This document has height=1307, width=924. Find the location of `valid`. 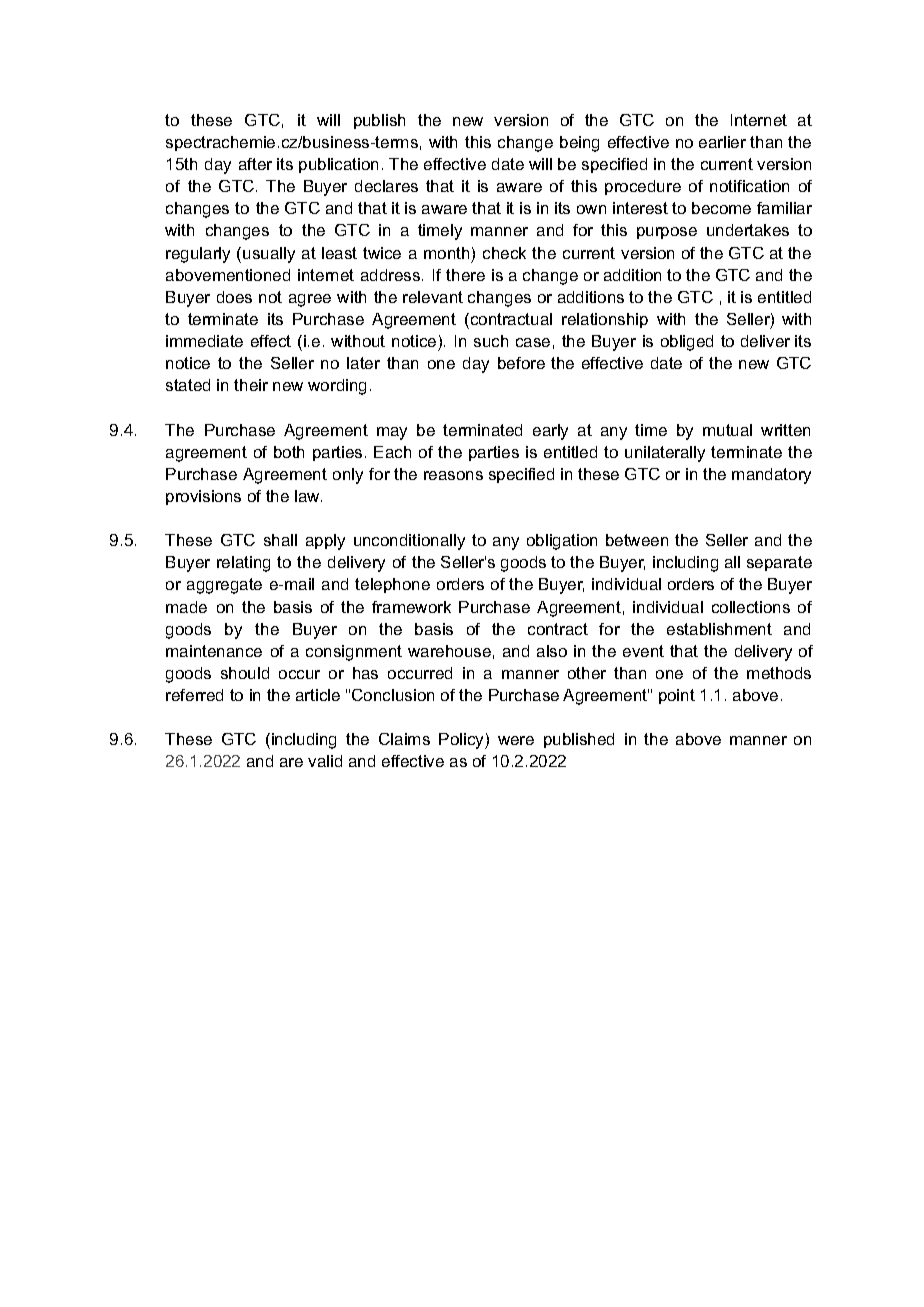

valid is located at coordinates (325, 761).
